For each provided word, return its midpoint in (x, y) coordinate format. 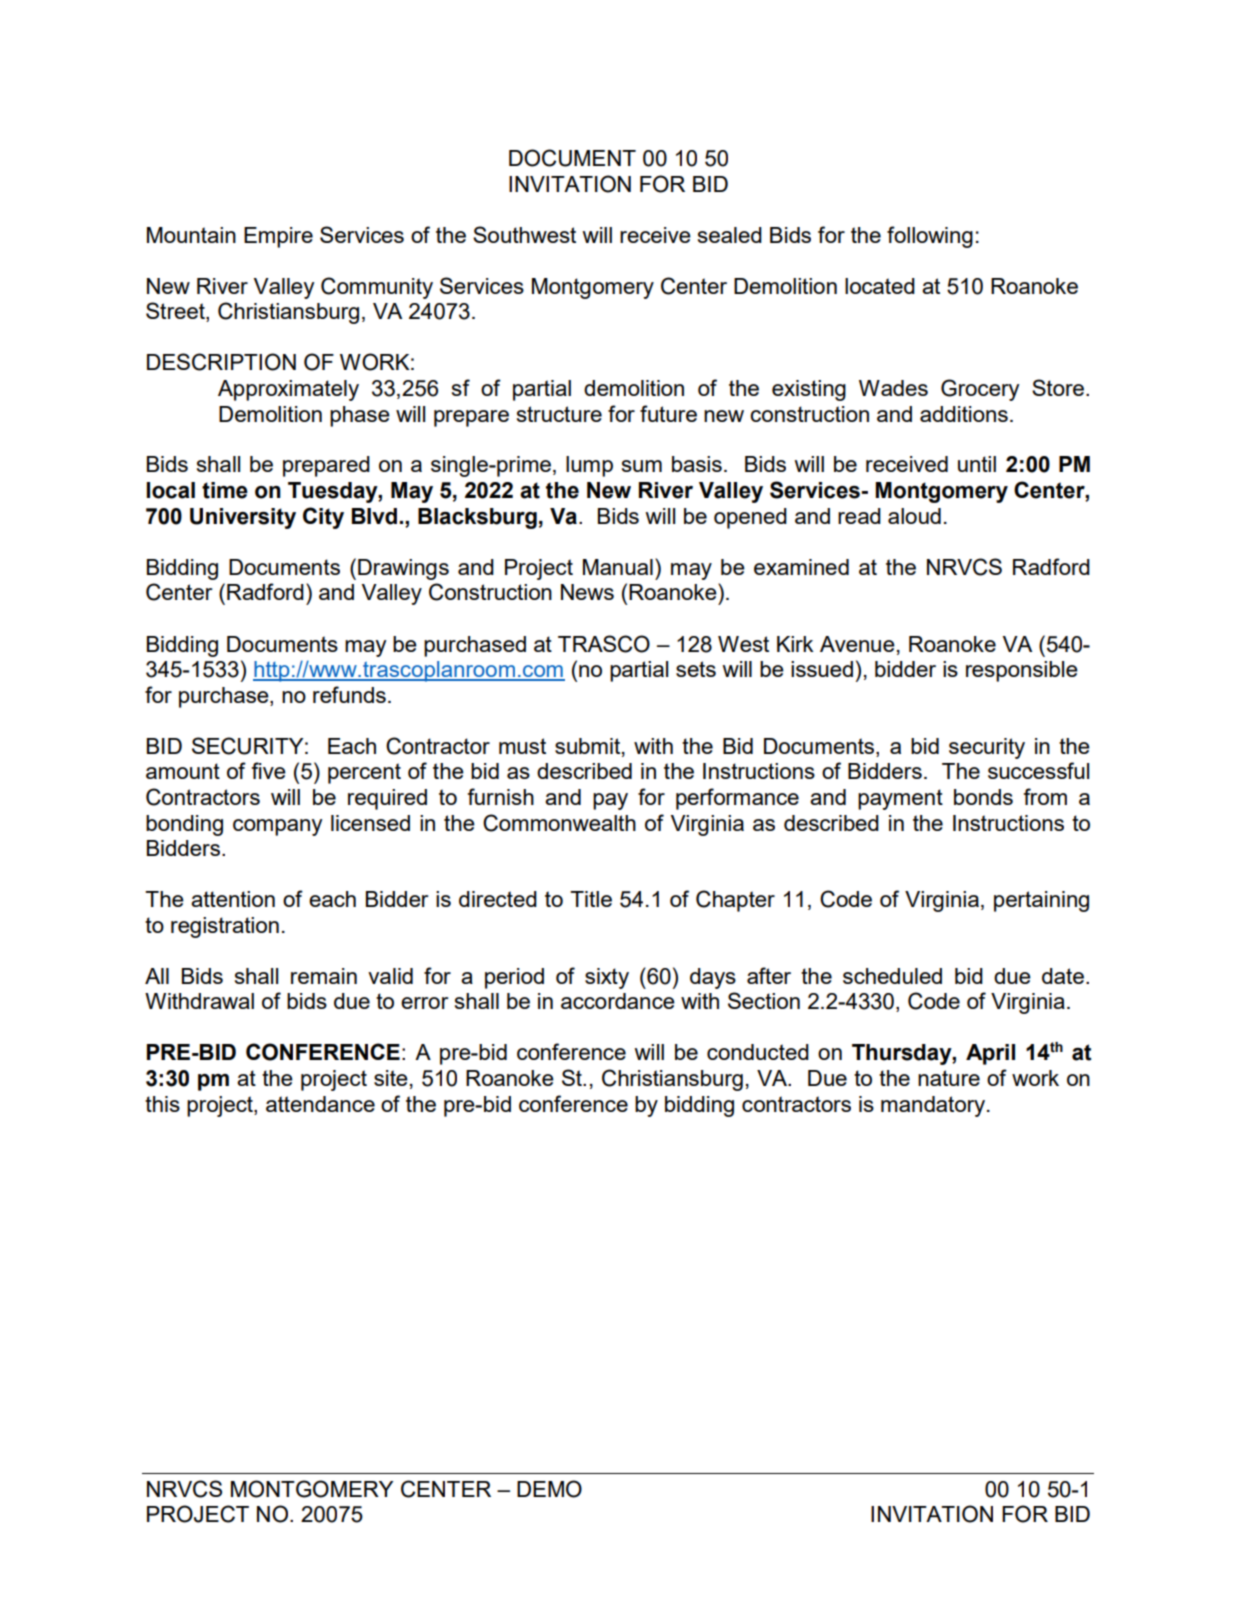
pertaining (1041, 901)
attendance (320, 1104)
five (268, 770)
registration (225, 927)
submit (589, 747)
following (930, 237)
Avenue (857, 644)
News (587, 592)
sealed (730, 235)
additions (964, 414)
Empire (278, 237)
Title (591, 899)
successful (1038, 770)
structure (559, 414)
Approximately (288, 390)
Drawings (403, 569)
